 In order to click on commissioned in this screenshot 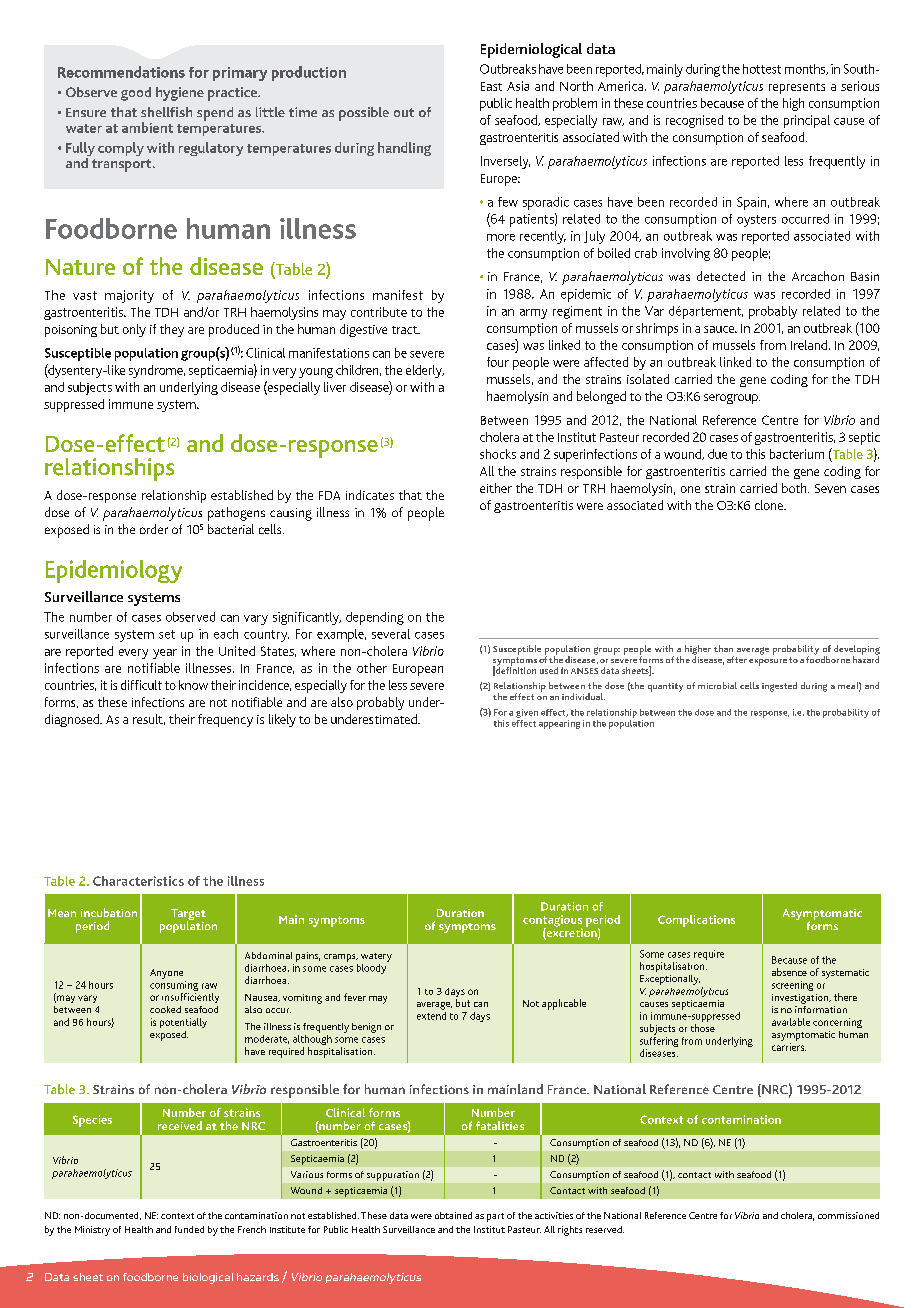, I will do `click(848, 1215)`.
